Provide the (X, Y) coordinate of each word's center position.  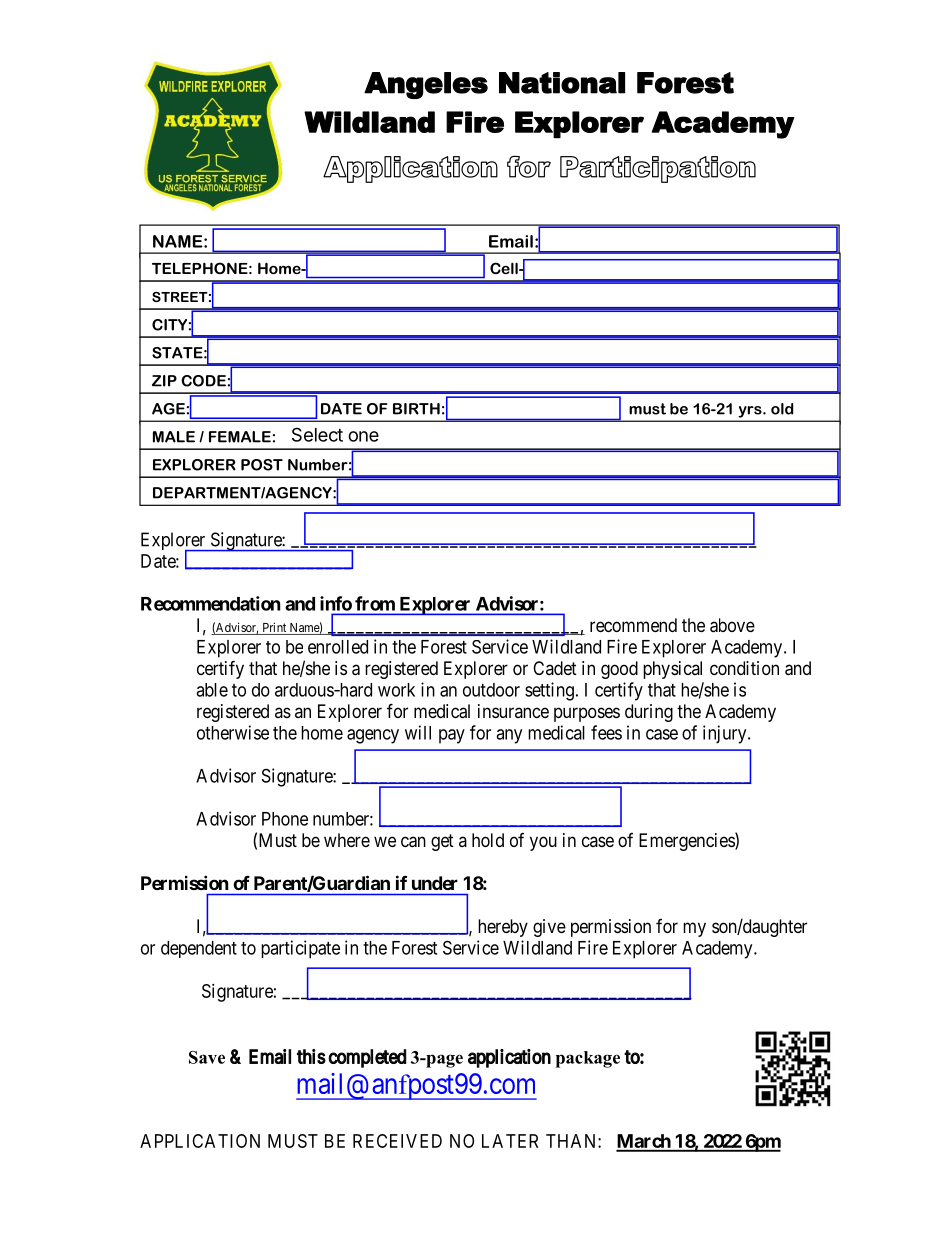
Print (274, 628)
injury (726, 734)
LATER (510, 1141)
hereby (503, 928)
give (549, 928)
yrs (751, 412)
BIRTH (416, 409)
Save (207, 1057)
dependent (199, 949)
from (375, 603)
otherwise (233, 732)
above (732, 625)
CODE (203, 381)
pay (452, 736)
